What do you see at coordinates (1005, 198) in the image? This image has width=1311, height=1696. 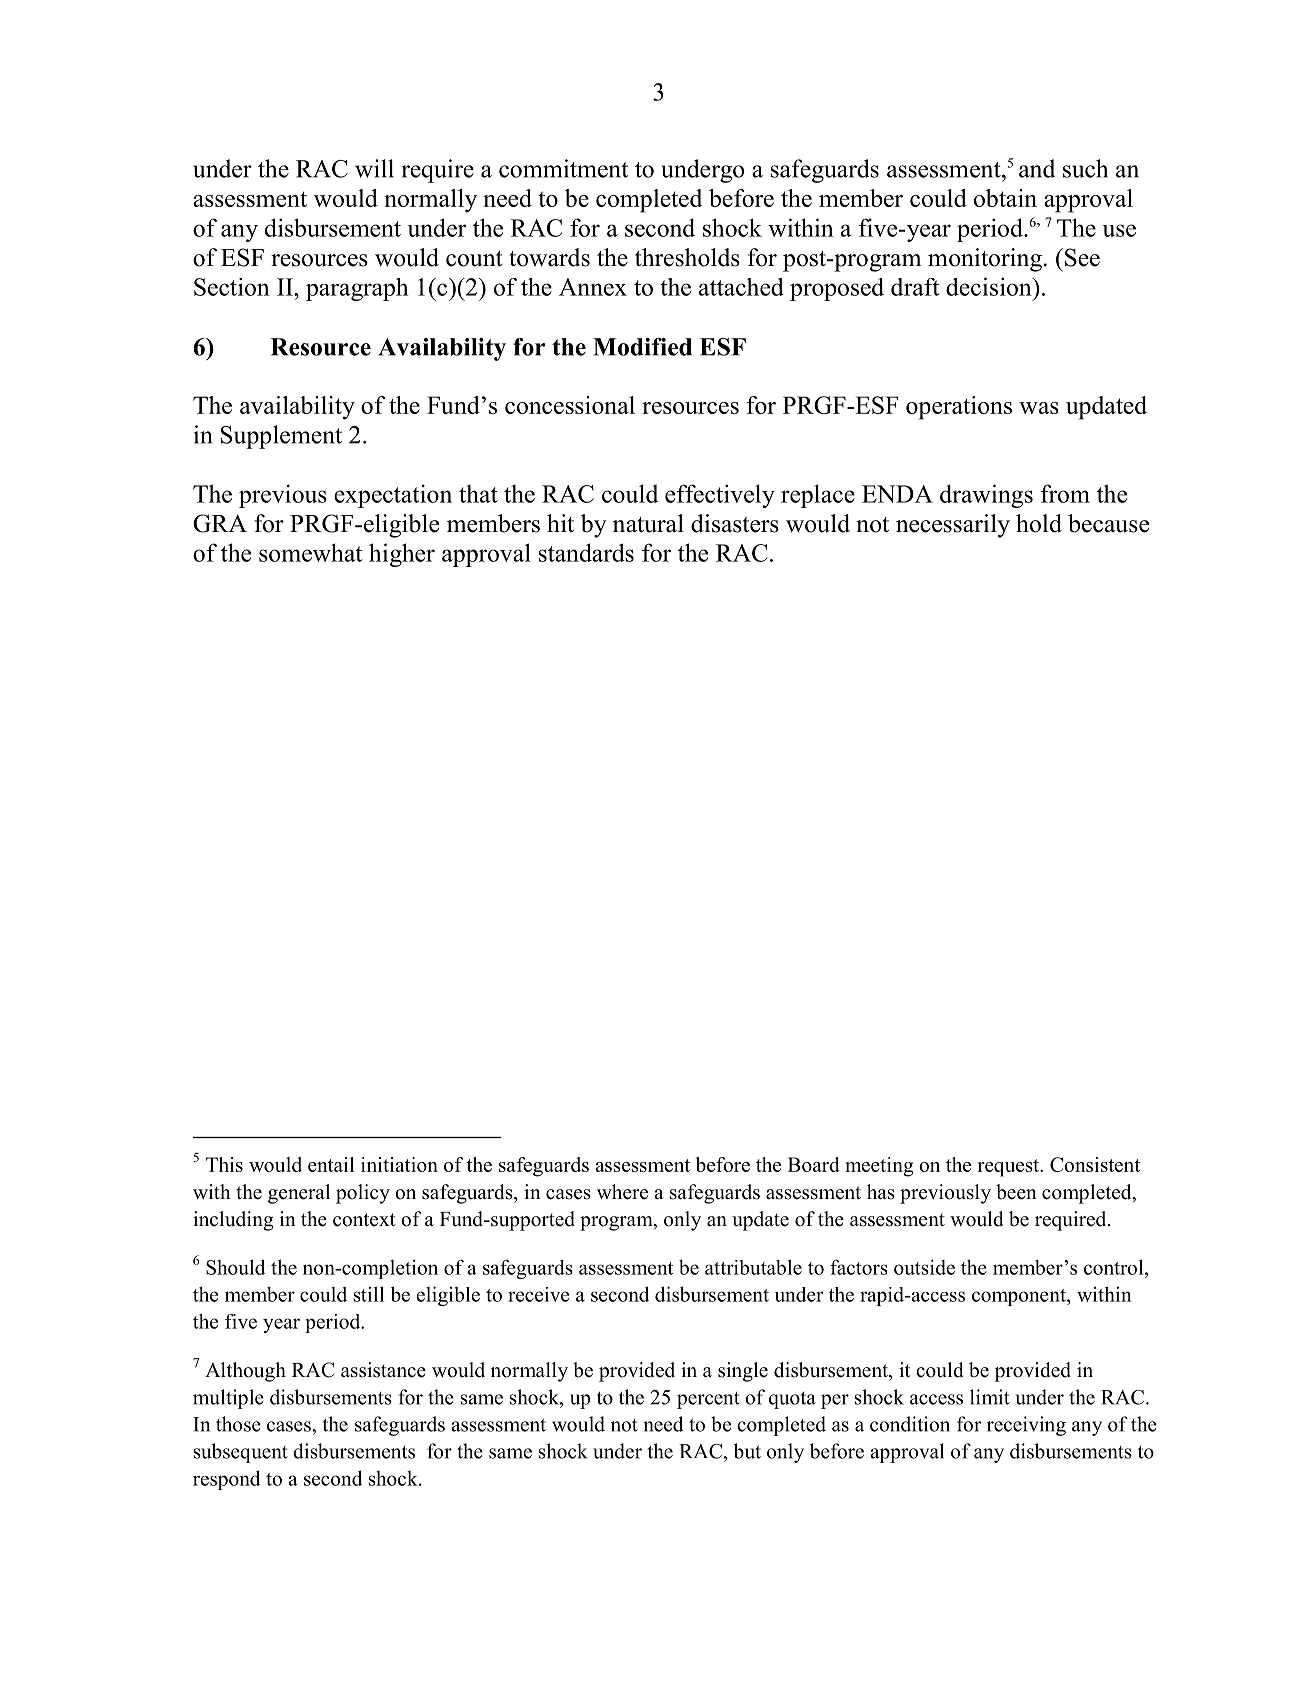 I see `obtain` at bounding box center [1005, 198].
